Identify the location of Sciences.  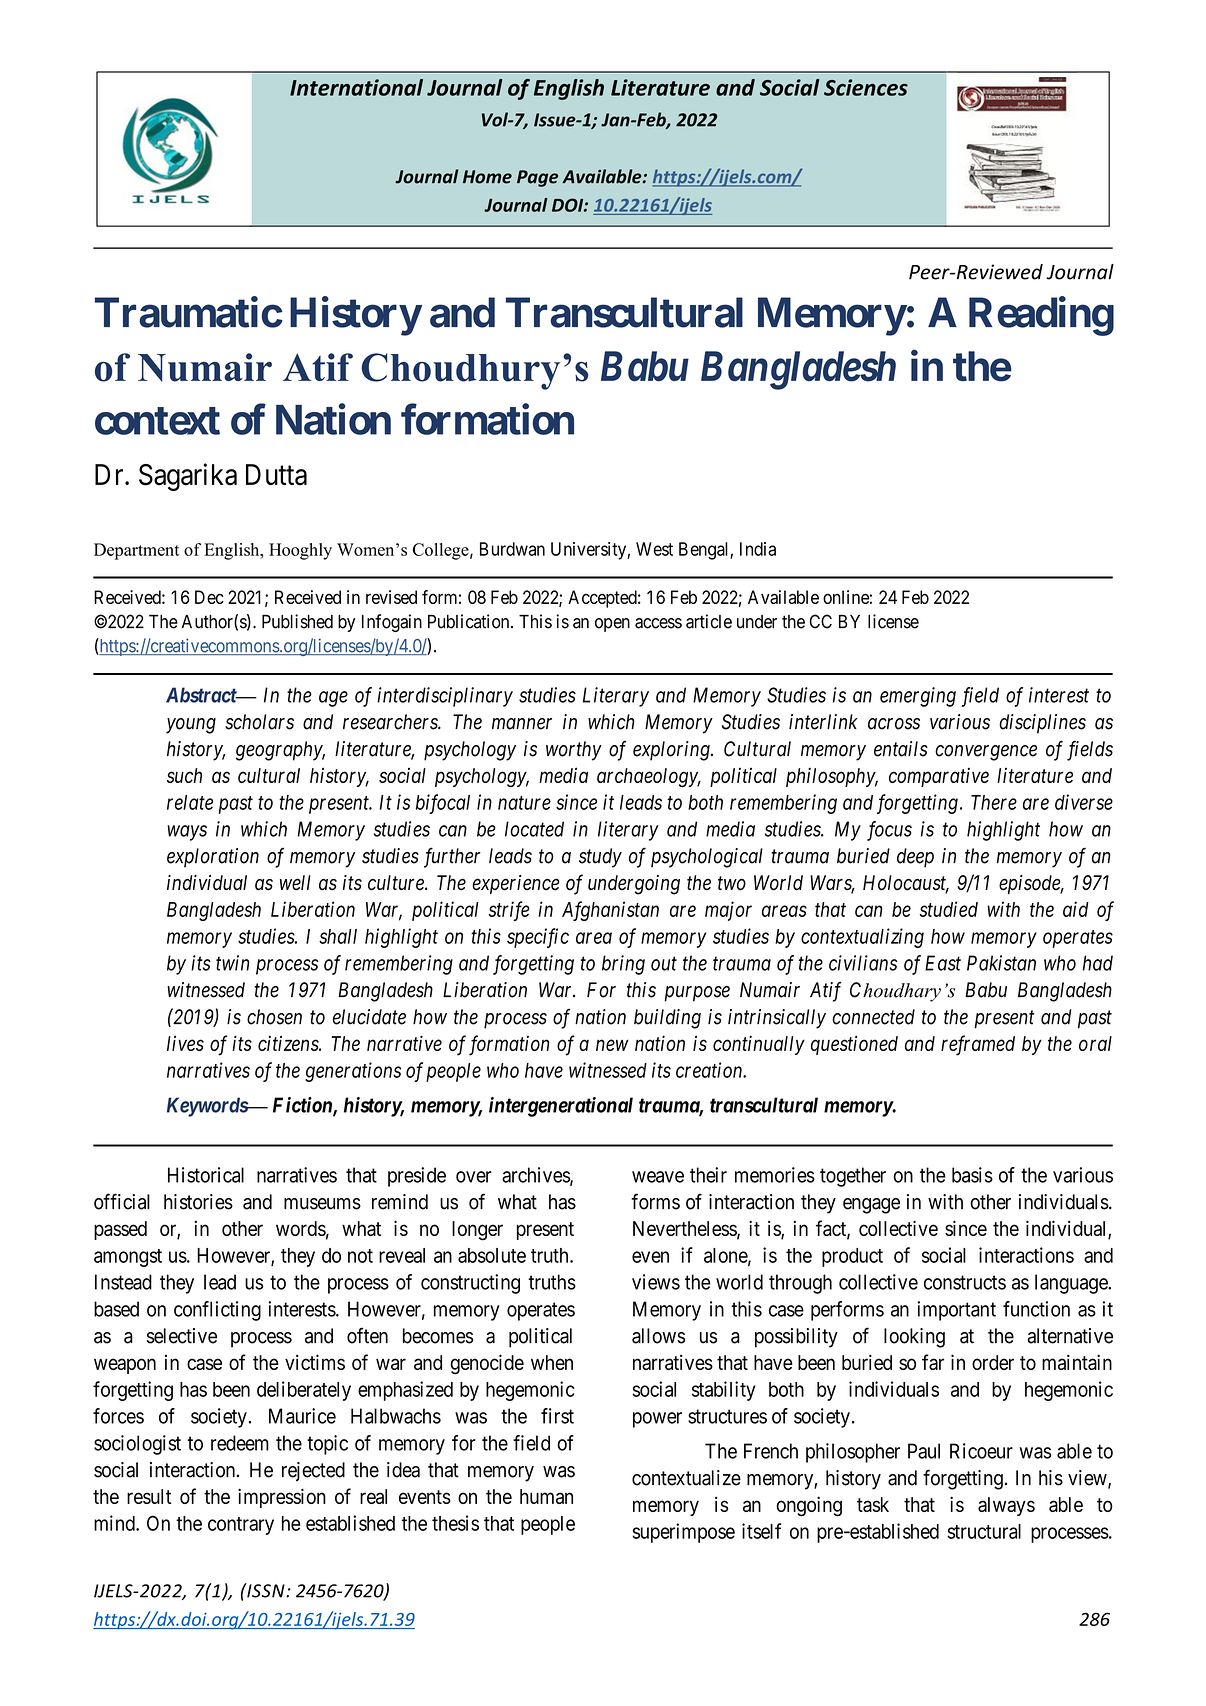
(866, 87).
